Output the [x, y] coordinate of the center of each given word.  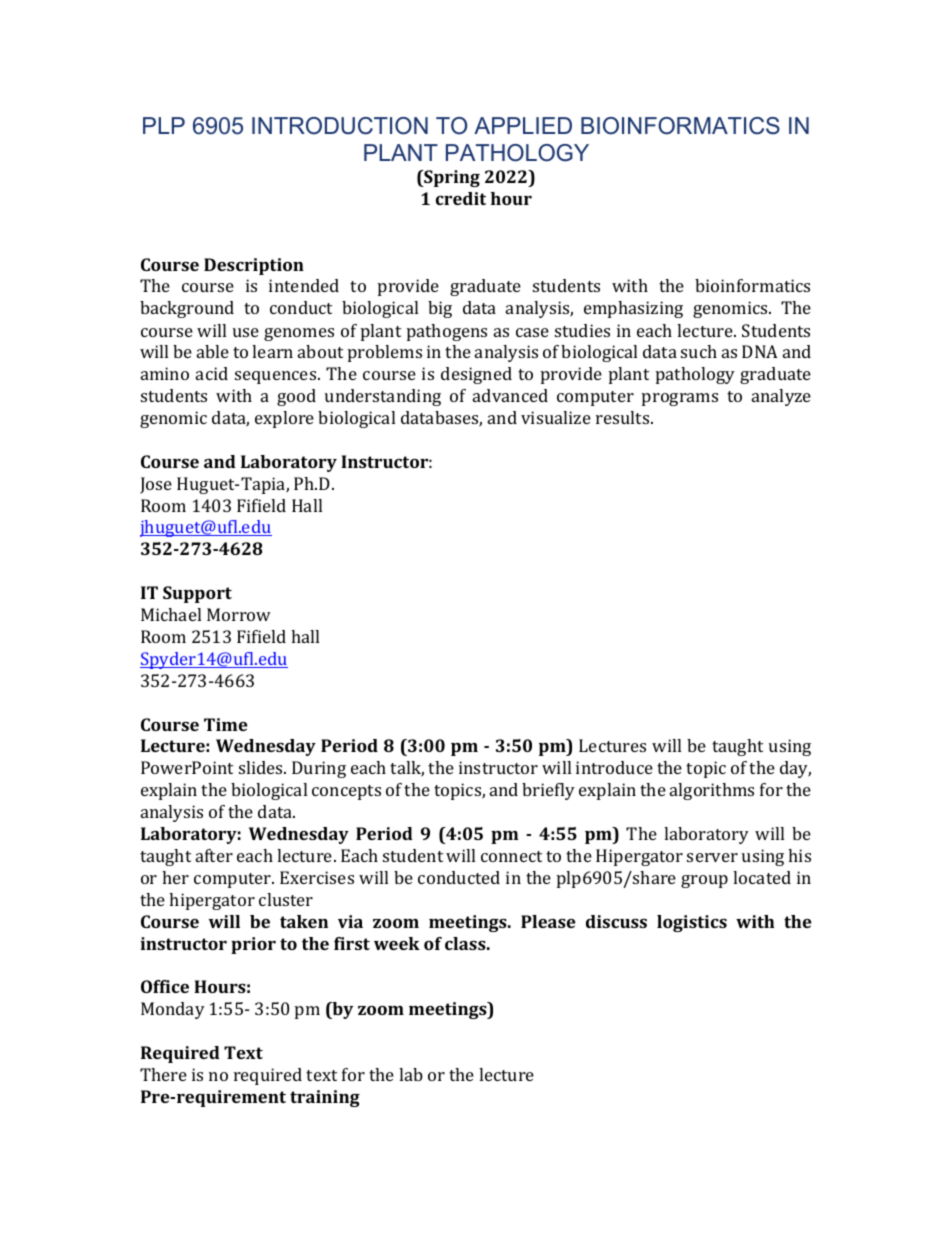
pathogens [447, 332]
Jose [156, 485]
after [214, 855]
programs [680, 399]
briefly [548, 791]
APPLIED [523, 125]
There [163, 1074]
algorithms [712, 791]
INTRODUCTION [340, 126]
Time [226, 724]
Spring [451, 178]
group [704, 881]
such [699, 351]
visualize [556, 417]
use [246, 332]
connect [511, 856]
